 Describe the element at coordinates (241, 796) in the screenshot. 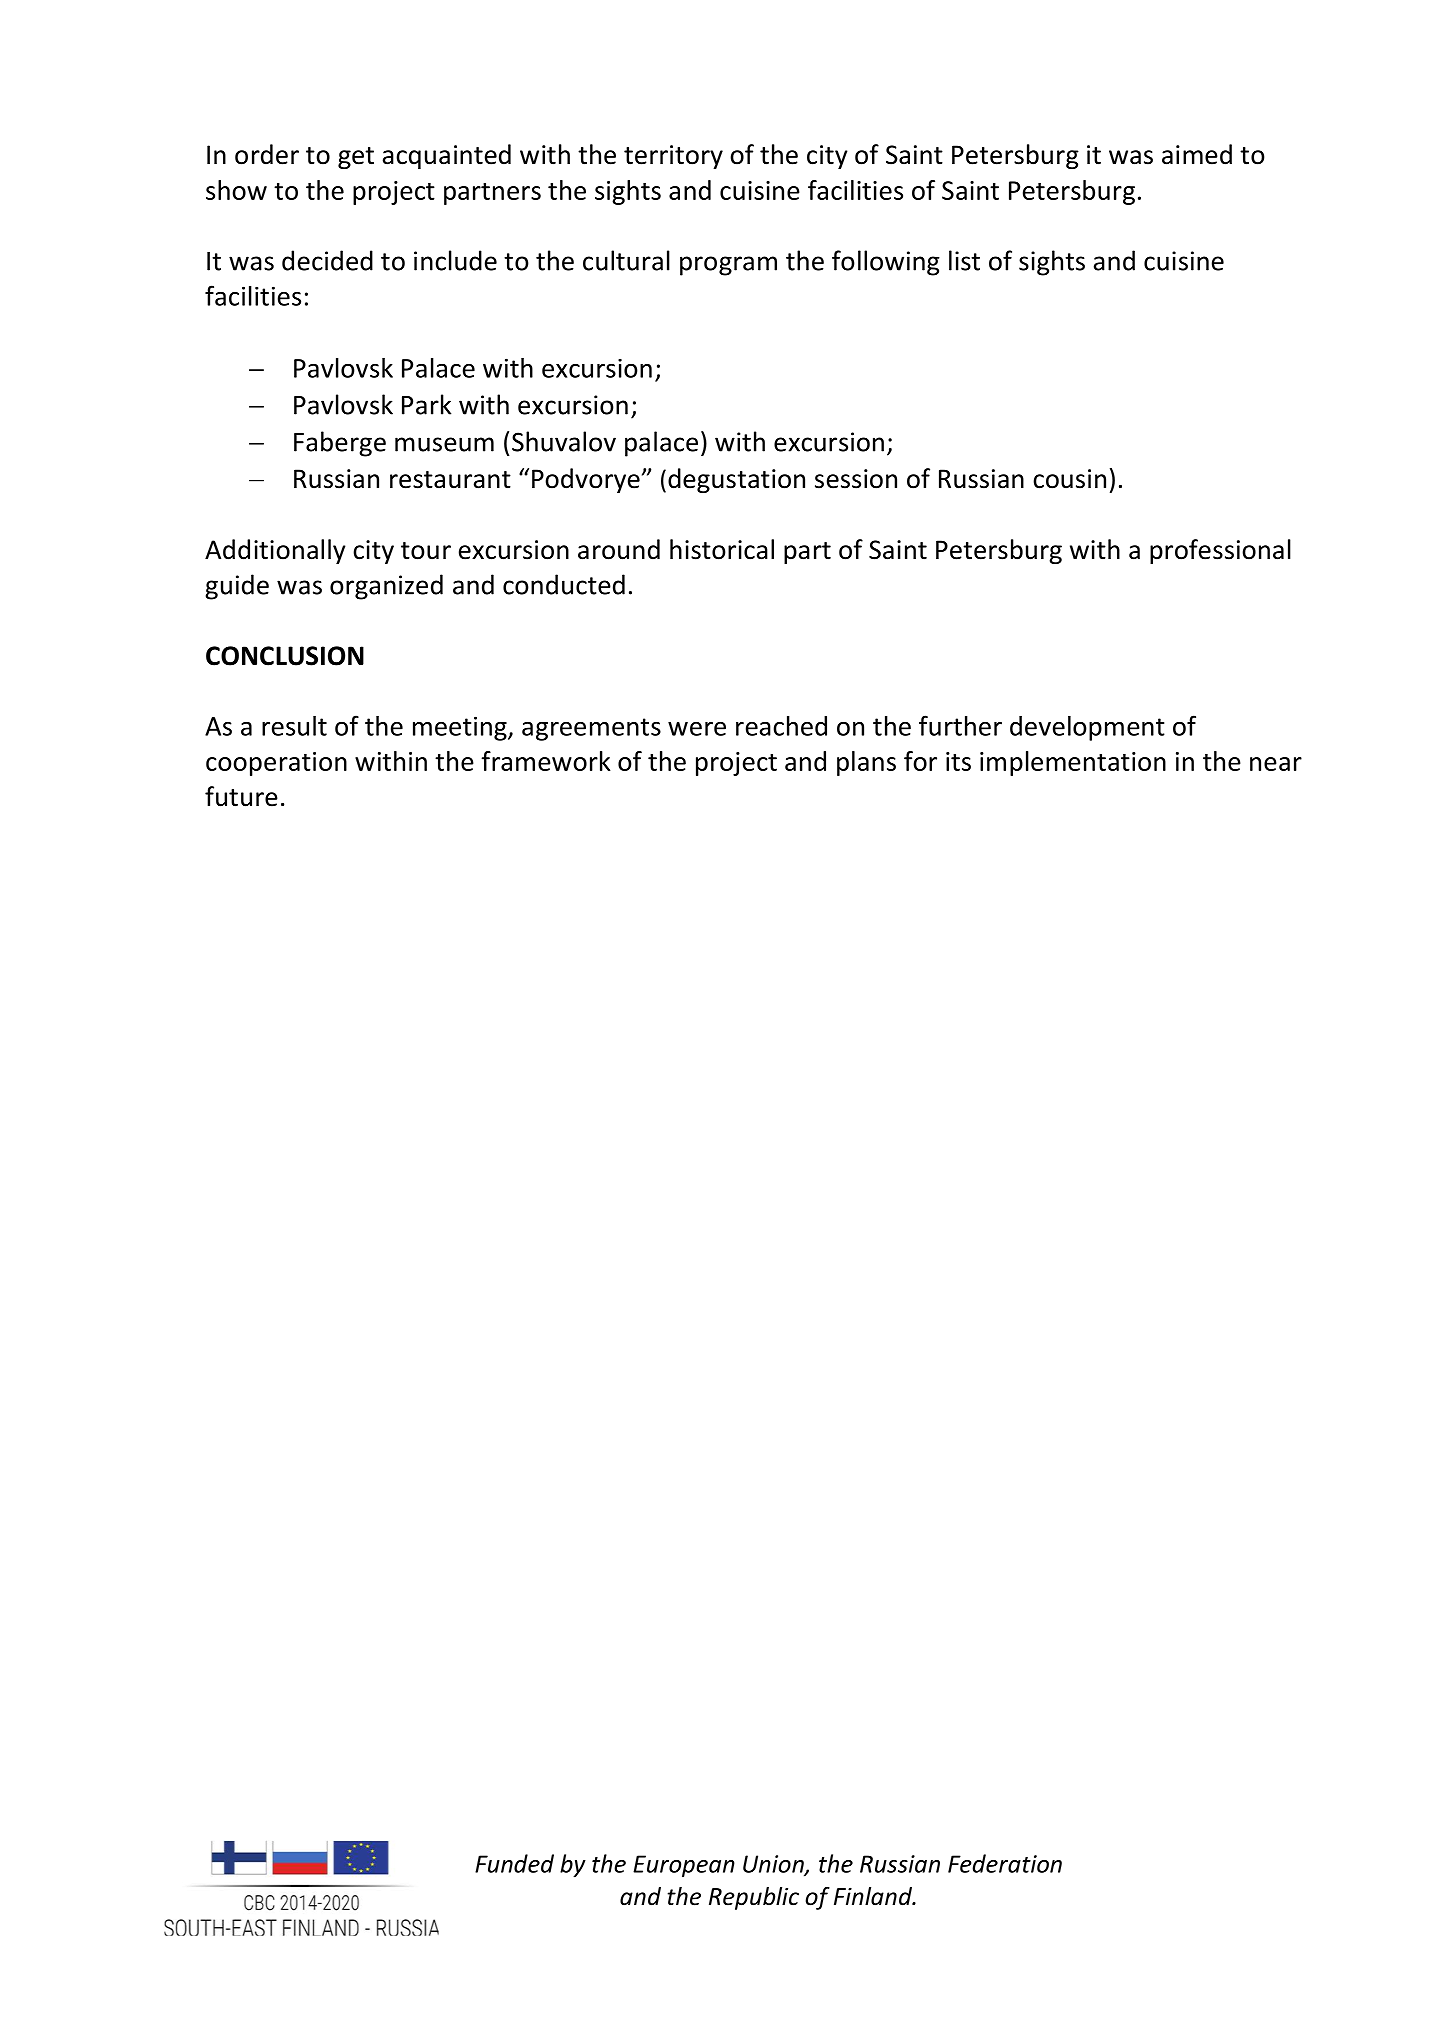

I see `future` at that location.
